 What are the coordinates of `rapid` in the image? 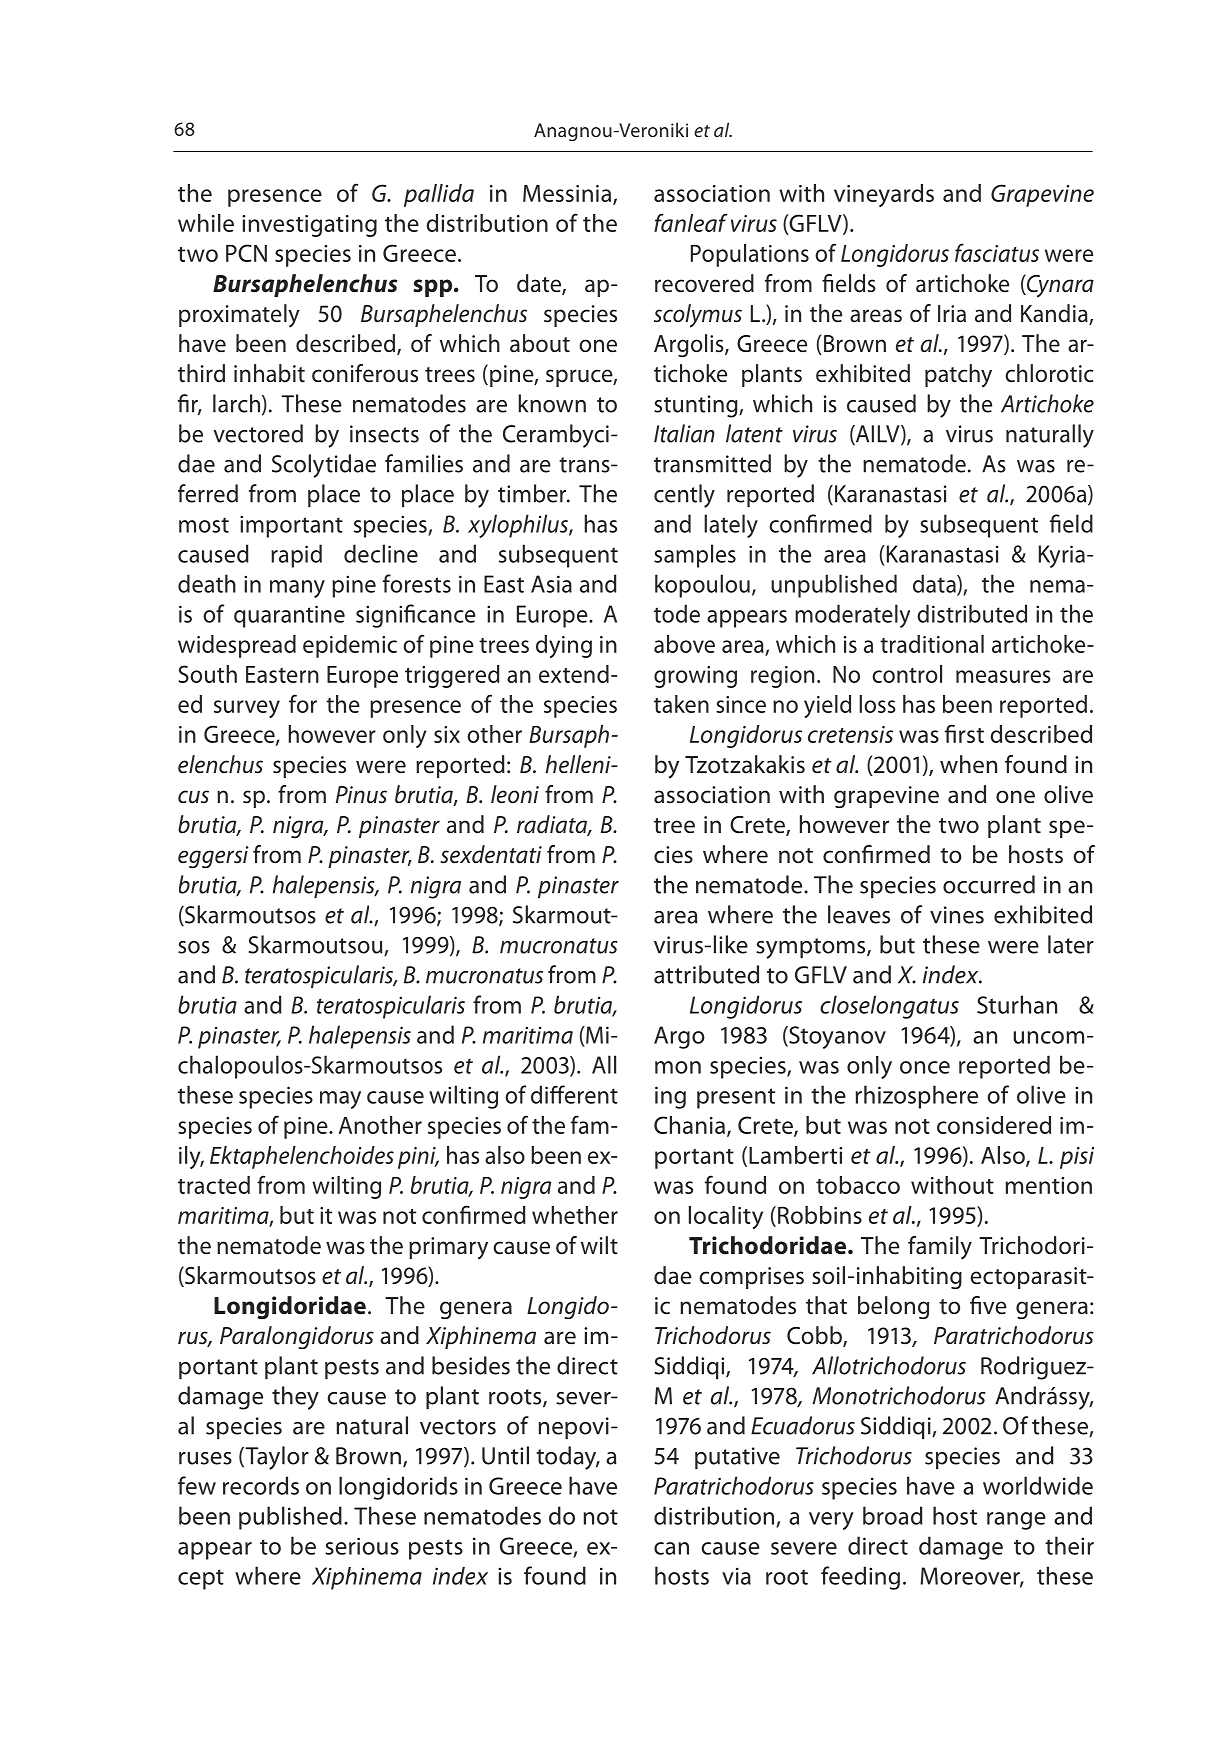 It's located at (296, 556).
